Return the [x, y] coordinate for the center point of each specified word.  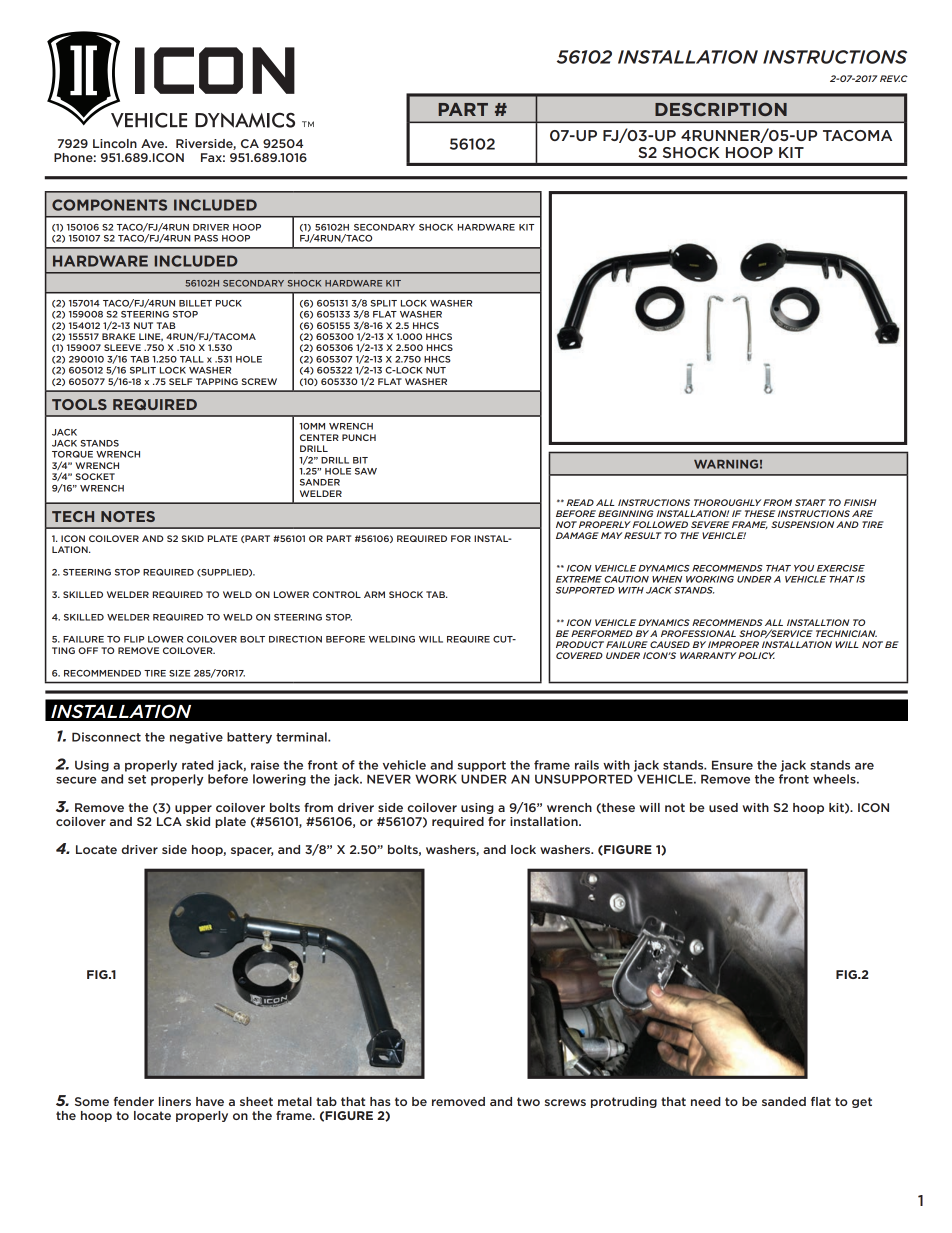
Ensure [732, 765]
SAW [366, 471]
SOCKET [95, 476]
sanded [784, 1101]
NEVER [389, 779]
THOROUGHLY [727, 502]
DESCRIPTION [721, 109]
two [528, 1101]
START [810, 502]
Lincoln [115, 143]
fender [134, 1101]
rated [198, 765]
